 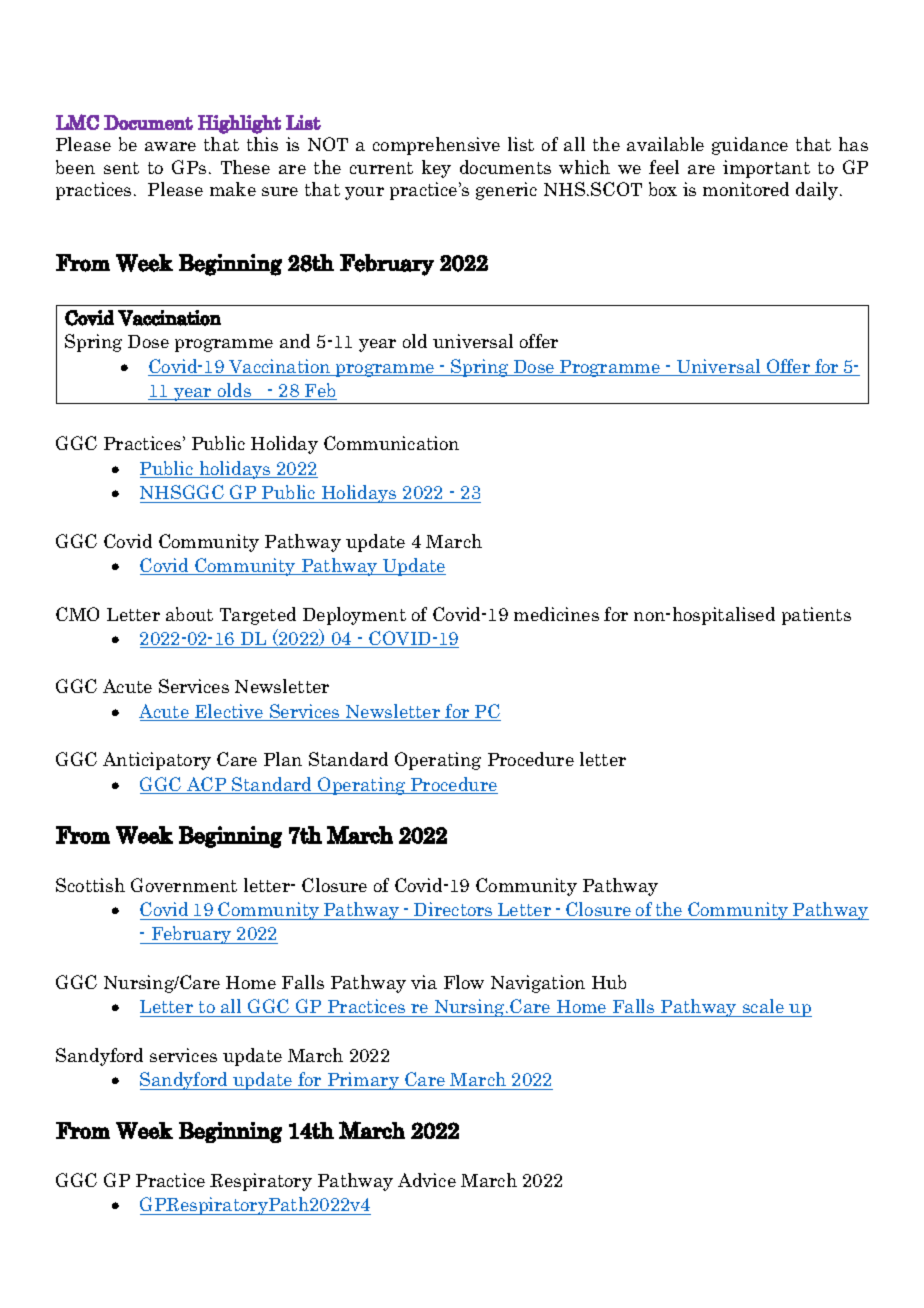 I want to click on olds, so click(x=235, y=391).
